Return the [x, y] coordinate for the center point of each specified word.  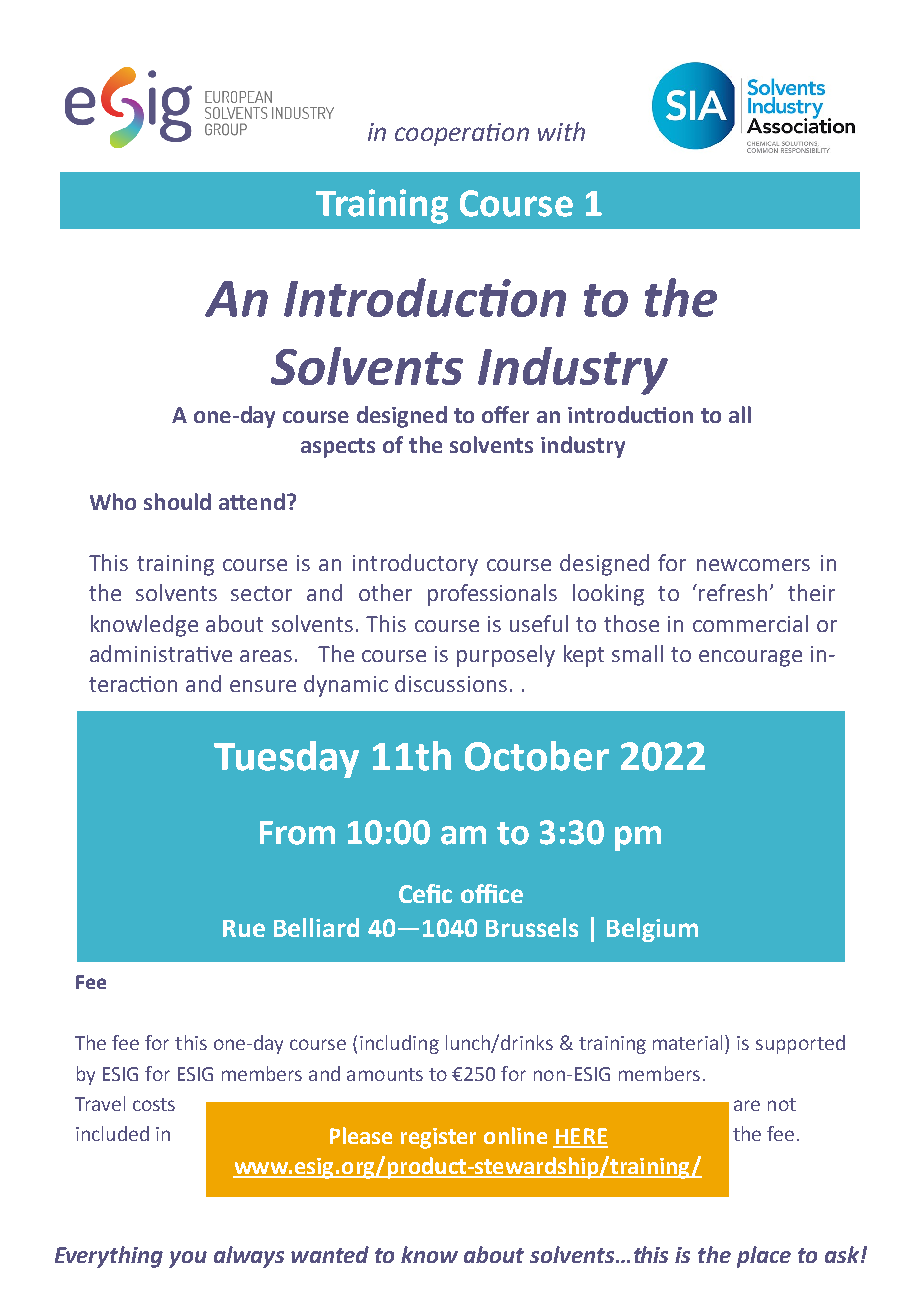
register [438, 1138]
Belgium [652, 930]
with [561, 131]
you [188, 1259]
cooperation [462, 134]
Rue [244, 928]
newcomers [753, 565]
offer [505, 414]
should [177, 501]
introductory [415, 565]
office [492, 893]
